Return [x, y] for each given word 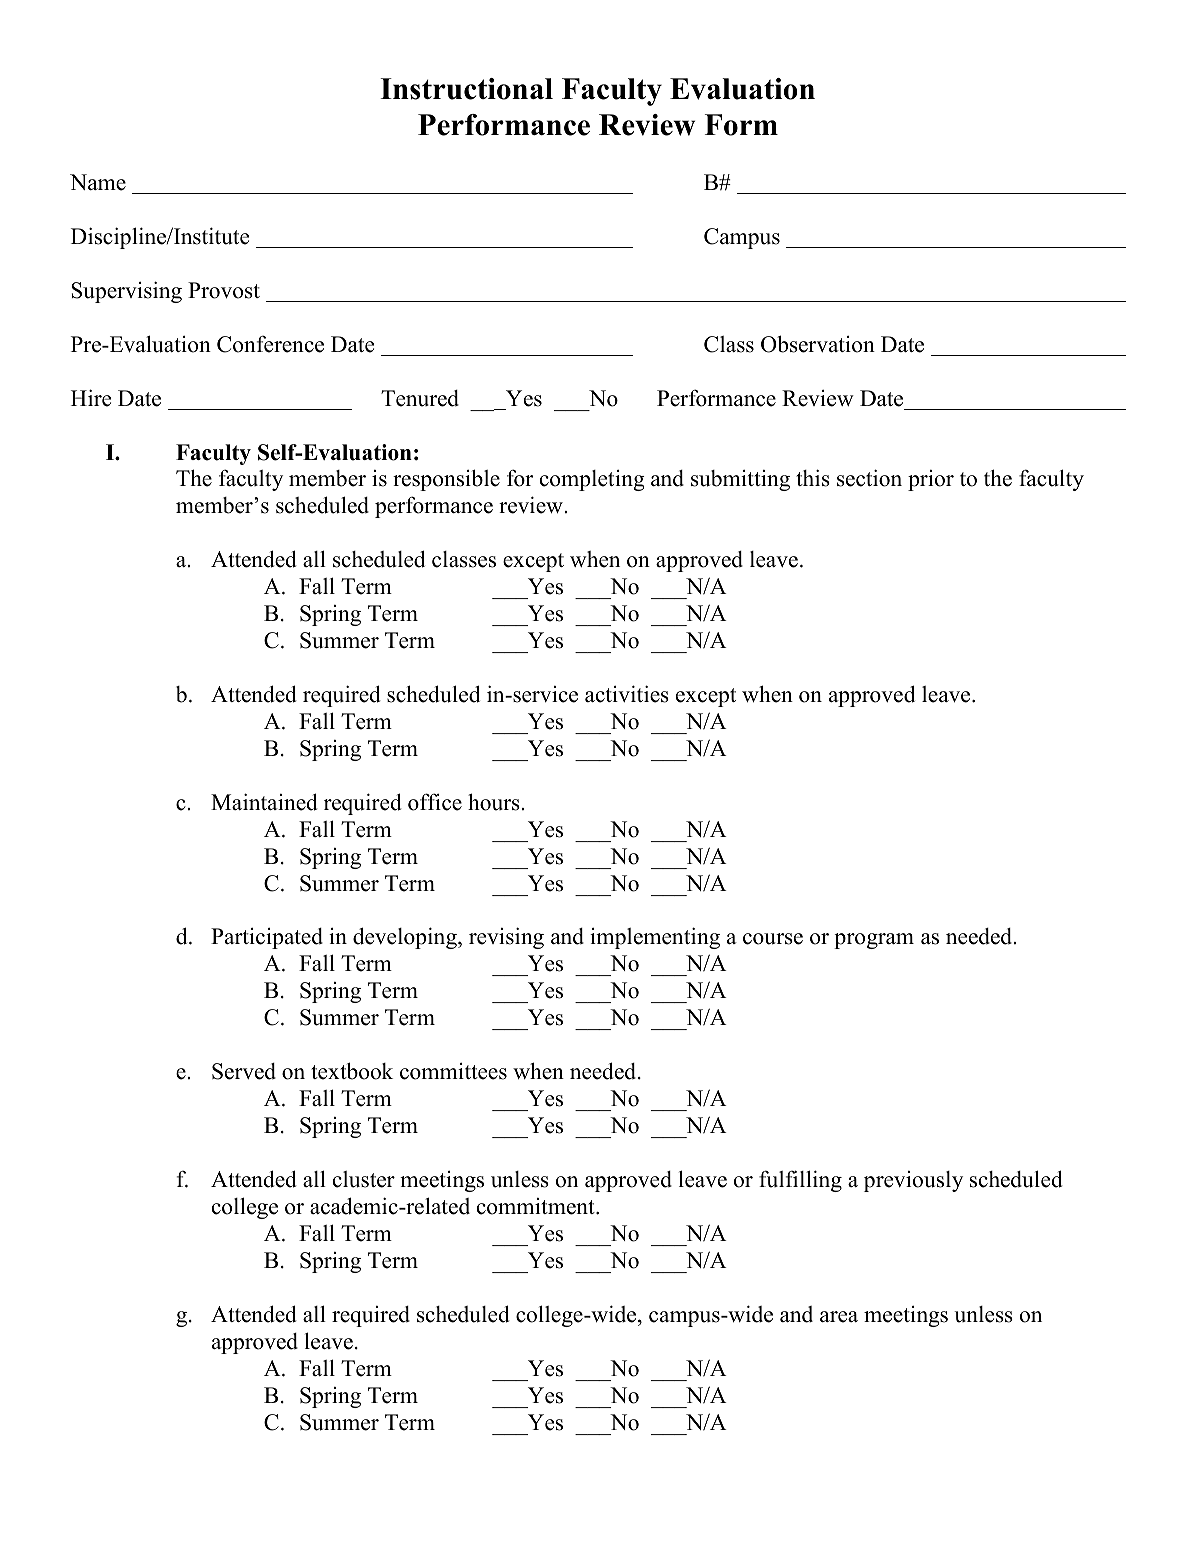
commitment [537, 1206]
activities [627, 694]
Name [98, 182]
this [813, 478]
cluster [364, 1179]
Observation [818, 344]
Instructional [466, 89]
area [839, 1317]
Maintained [264, 802]
